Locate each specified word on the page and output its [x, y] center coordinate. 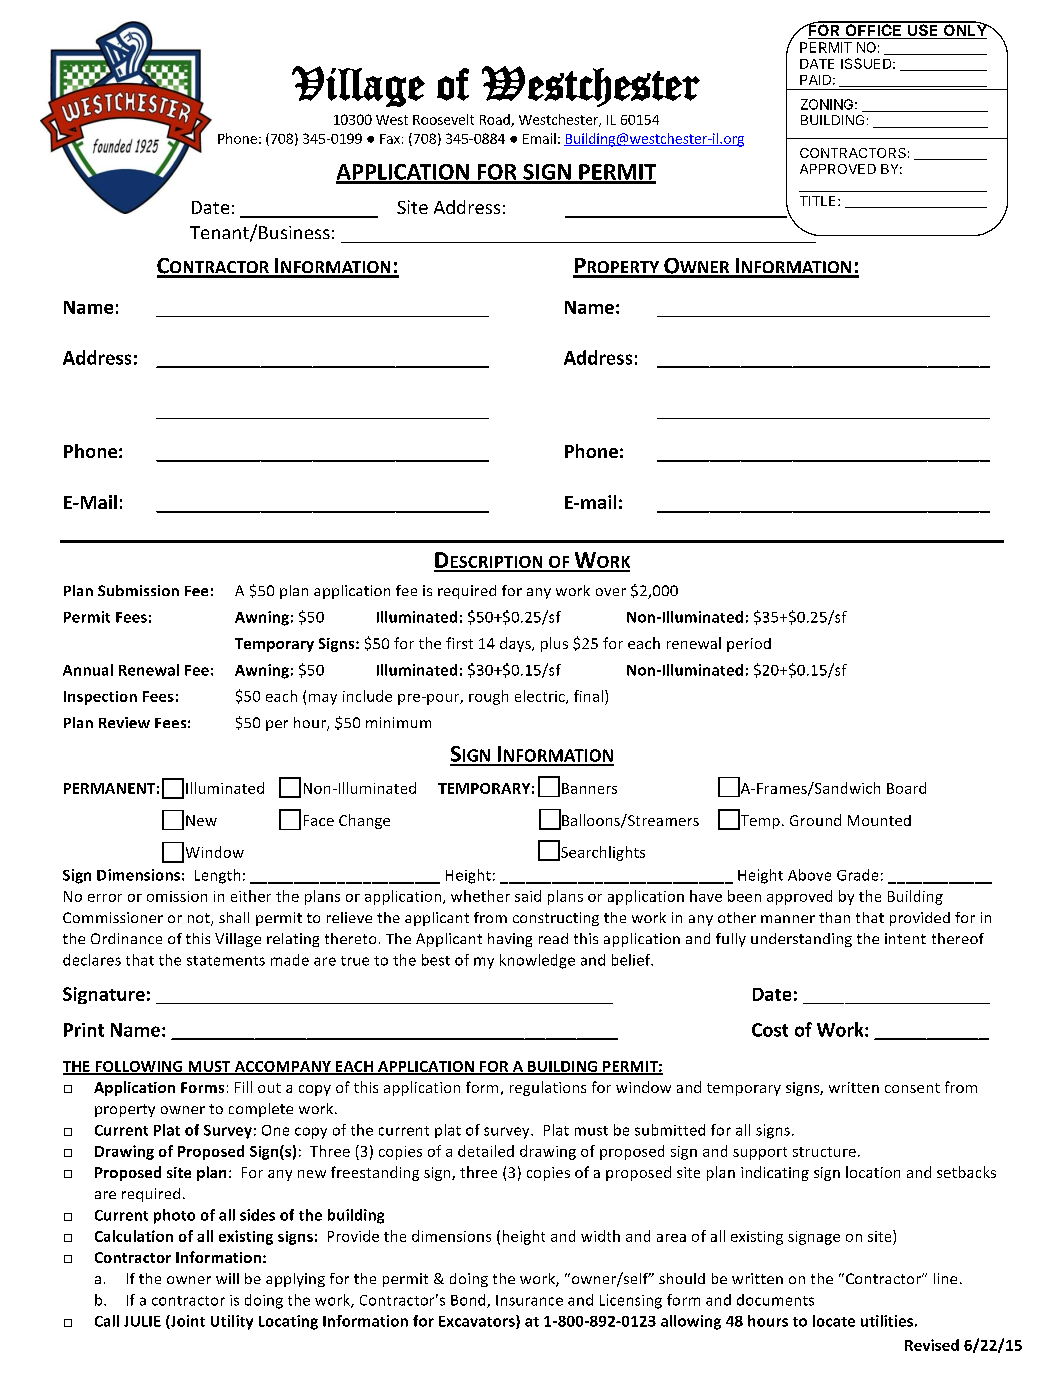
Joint [187, 1322]
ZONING [827, 104]
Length [217, 876]
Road [496, 120]
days [516, 644]
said [528, 896]
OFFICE [873, 30]
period [749, 645]
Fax [390, 139]
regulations [548, 1088]
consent [912, 1088]
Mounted [879, 820]
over [611, 592]
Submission [138, 590]
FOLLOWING [139, 1067]
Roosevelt [443, 119]
